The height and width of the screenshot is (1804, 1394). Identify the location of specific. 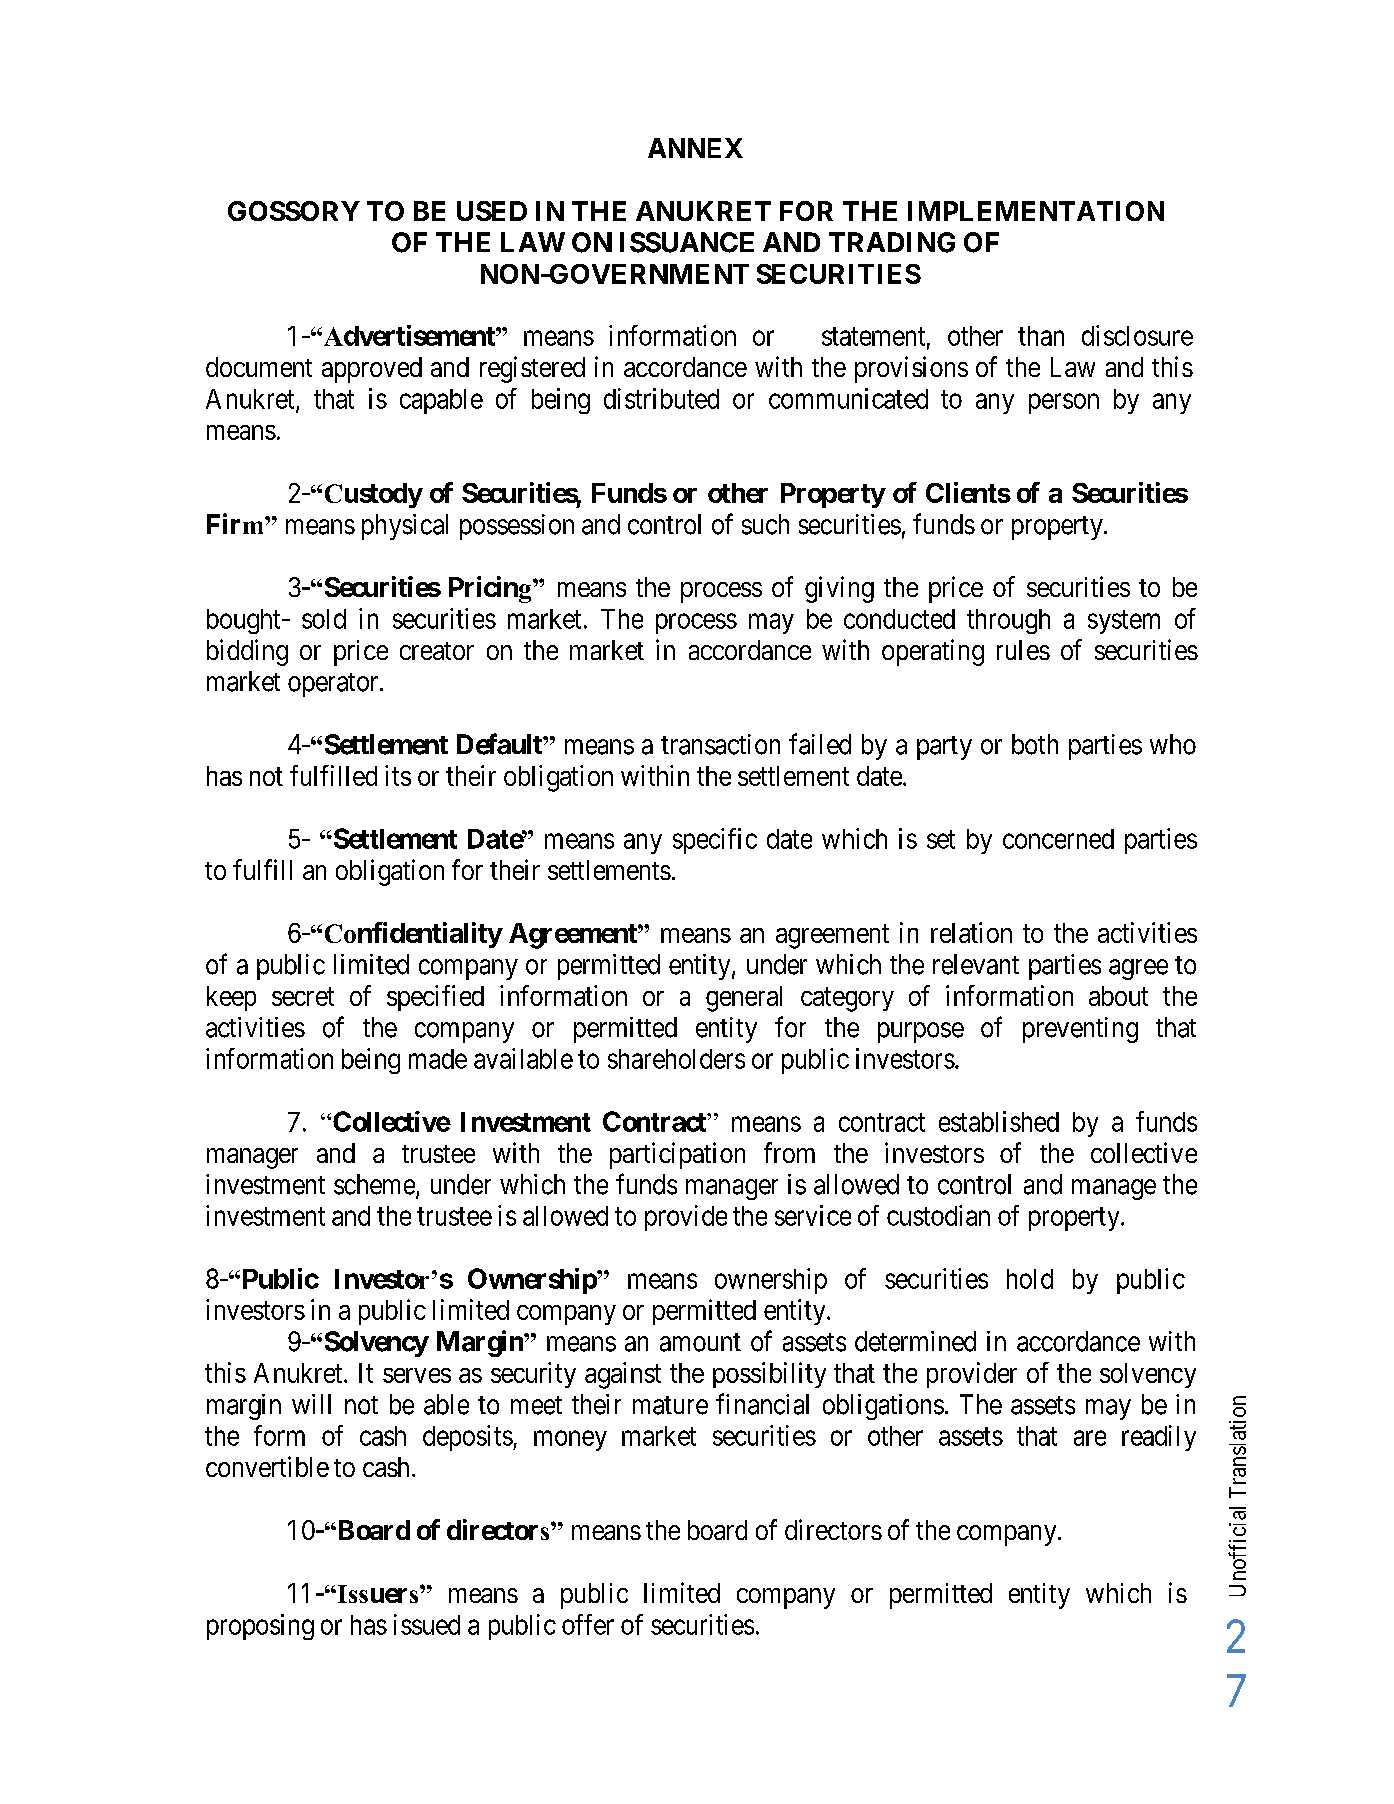
(715, 841).
